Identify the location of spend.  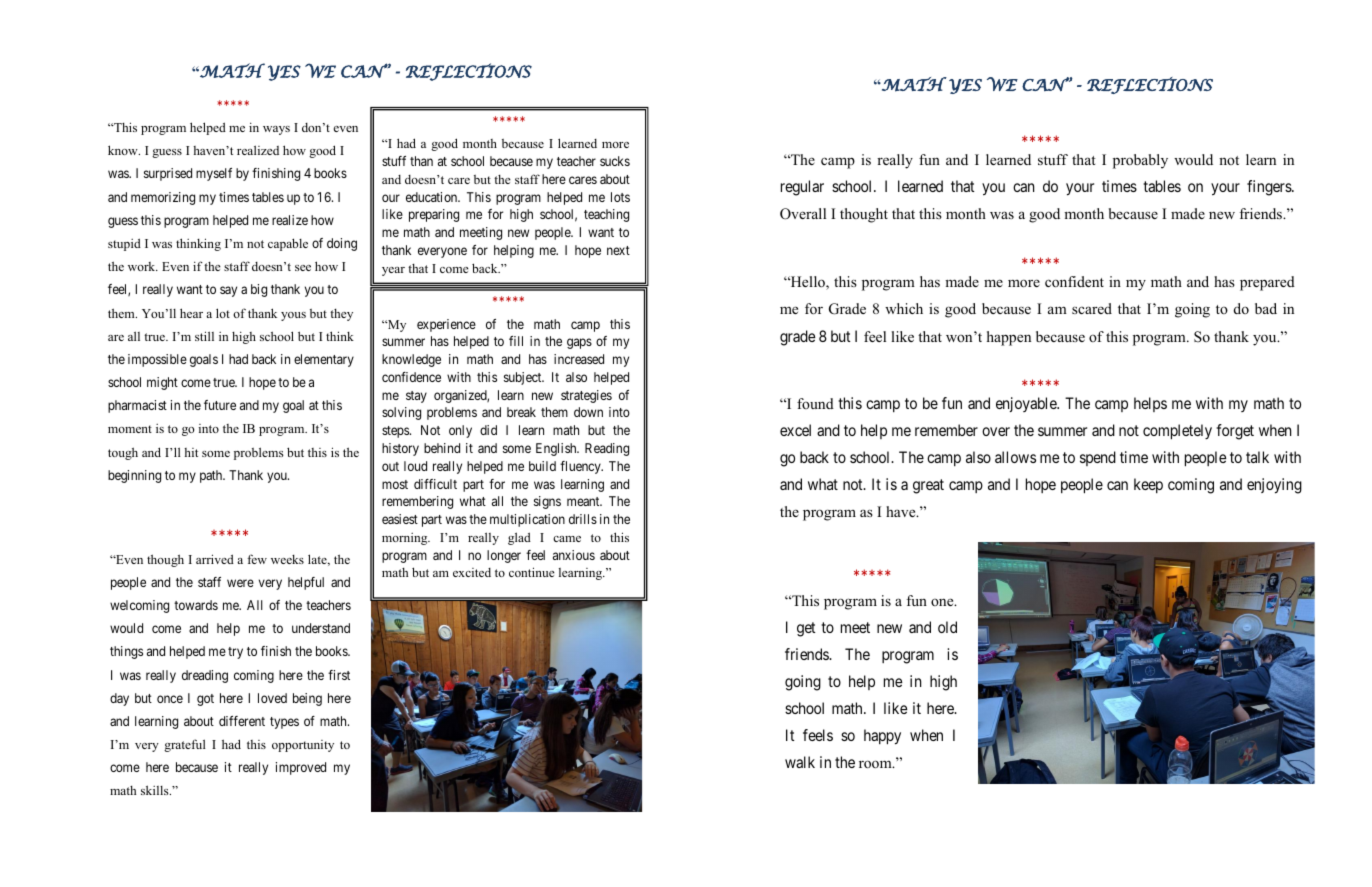
(1098, 458).
